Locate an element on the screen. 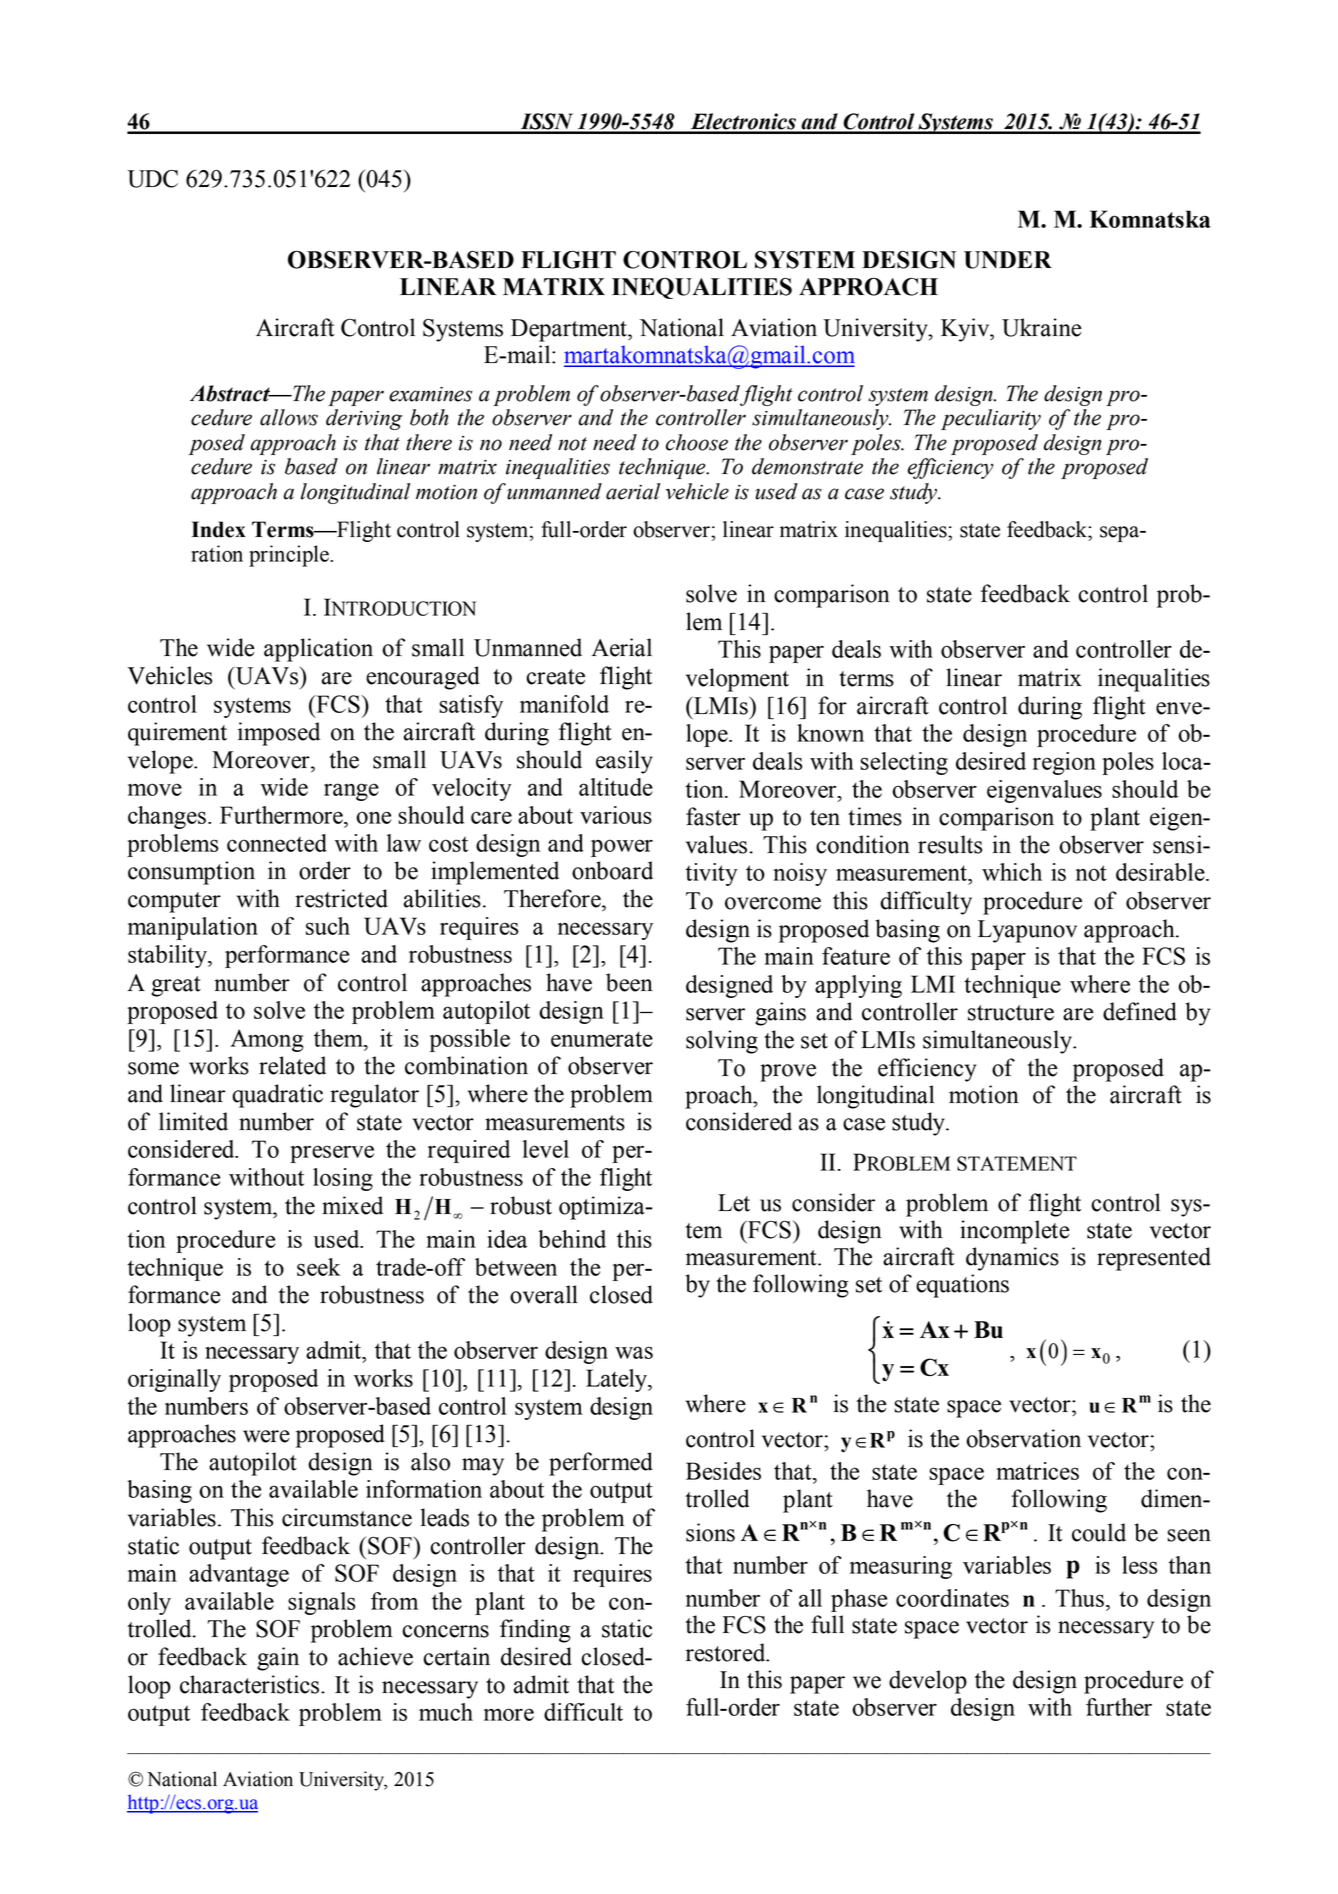 The width and height of the screenshot is (1338, 1894). deriving is located at coordinates (364, 419).
